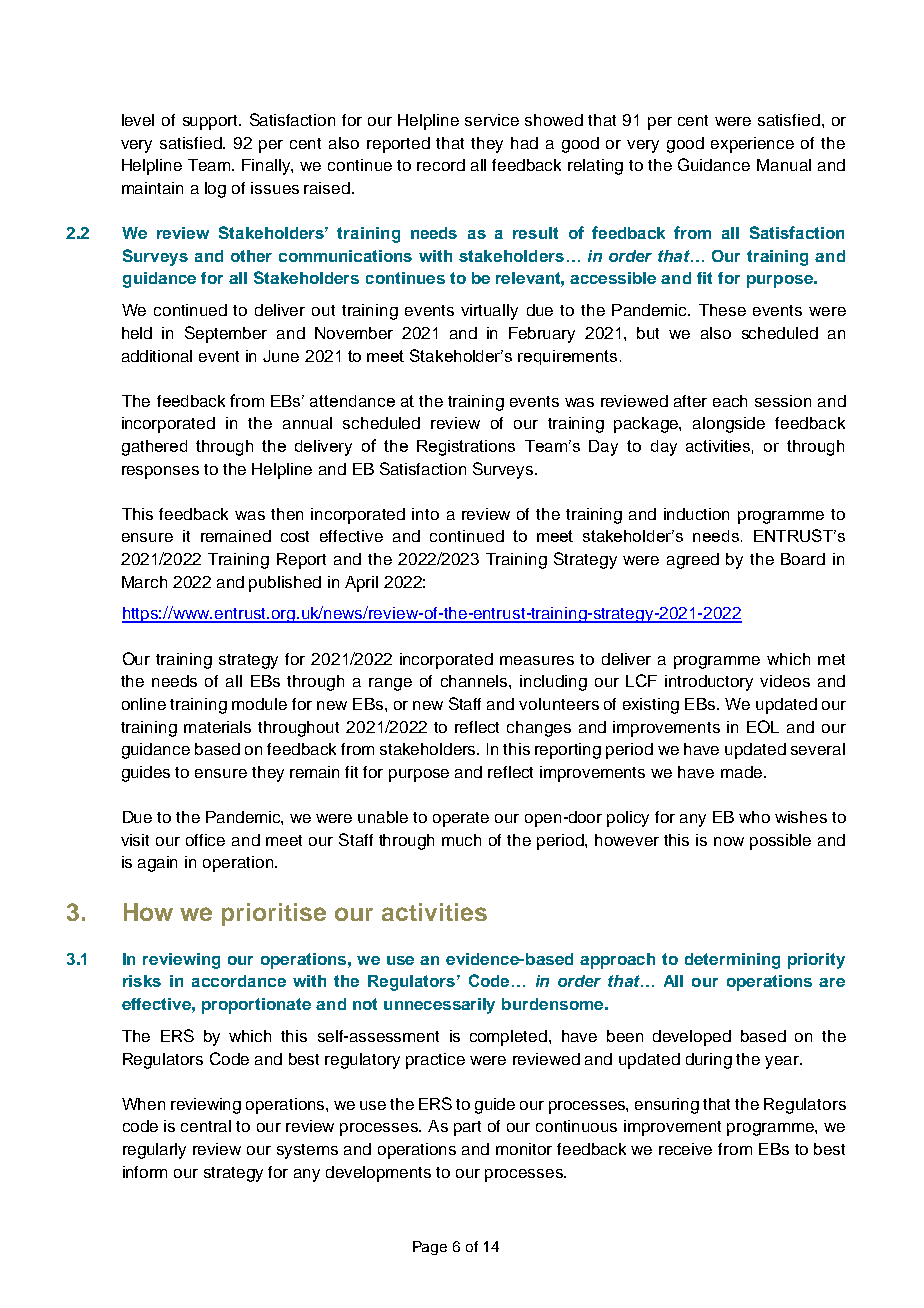  Describe the element at coordinates (430, 1248) in the document. I see `Page` at that location.
